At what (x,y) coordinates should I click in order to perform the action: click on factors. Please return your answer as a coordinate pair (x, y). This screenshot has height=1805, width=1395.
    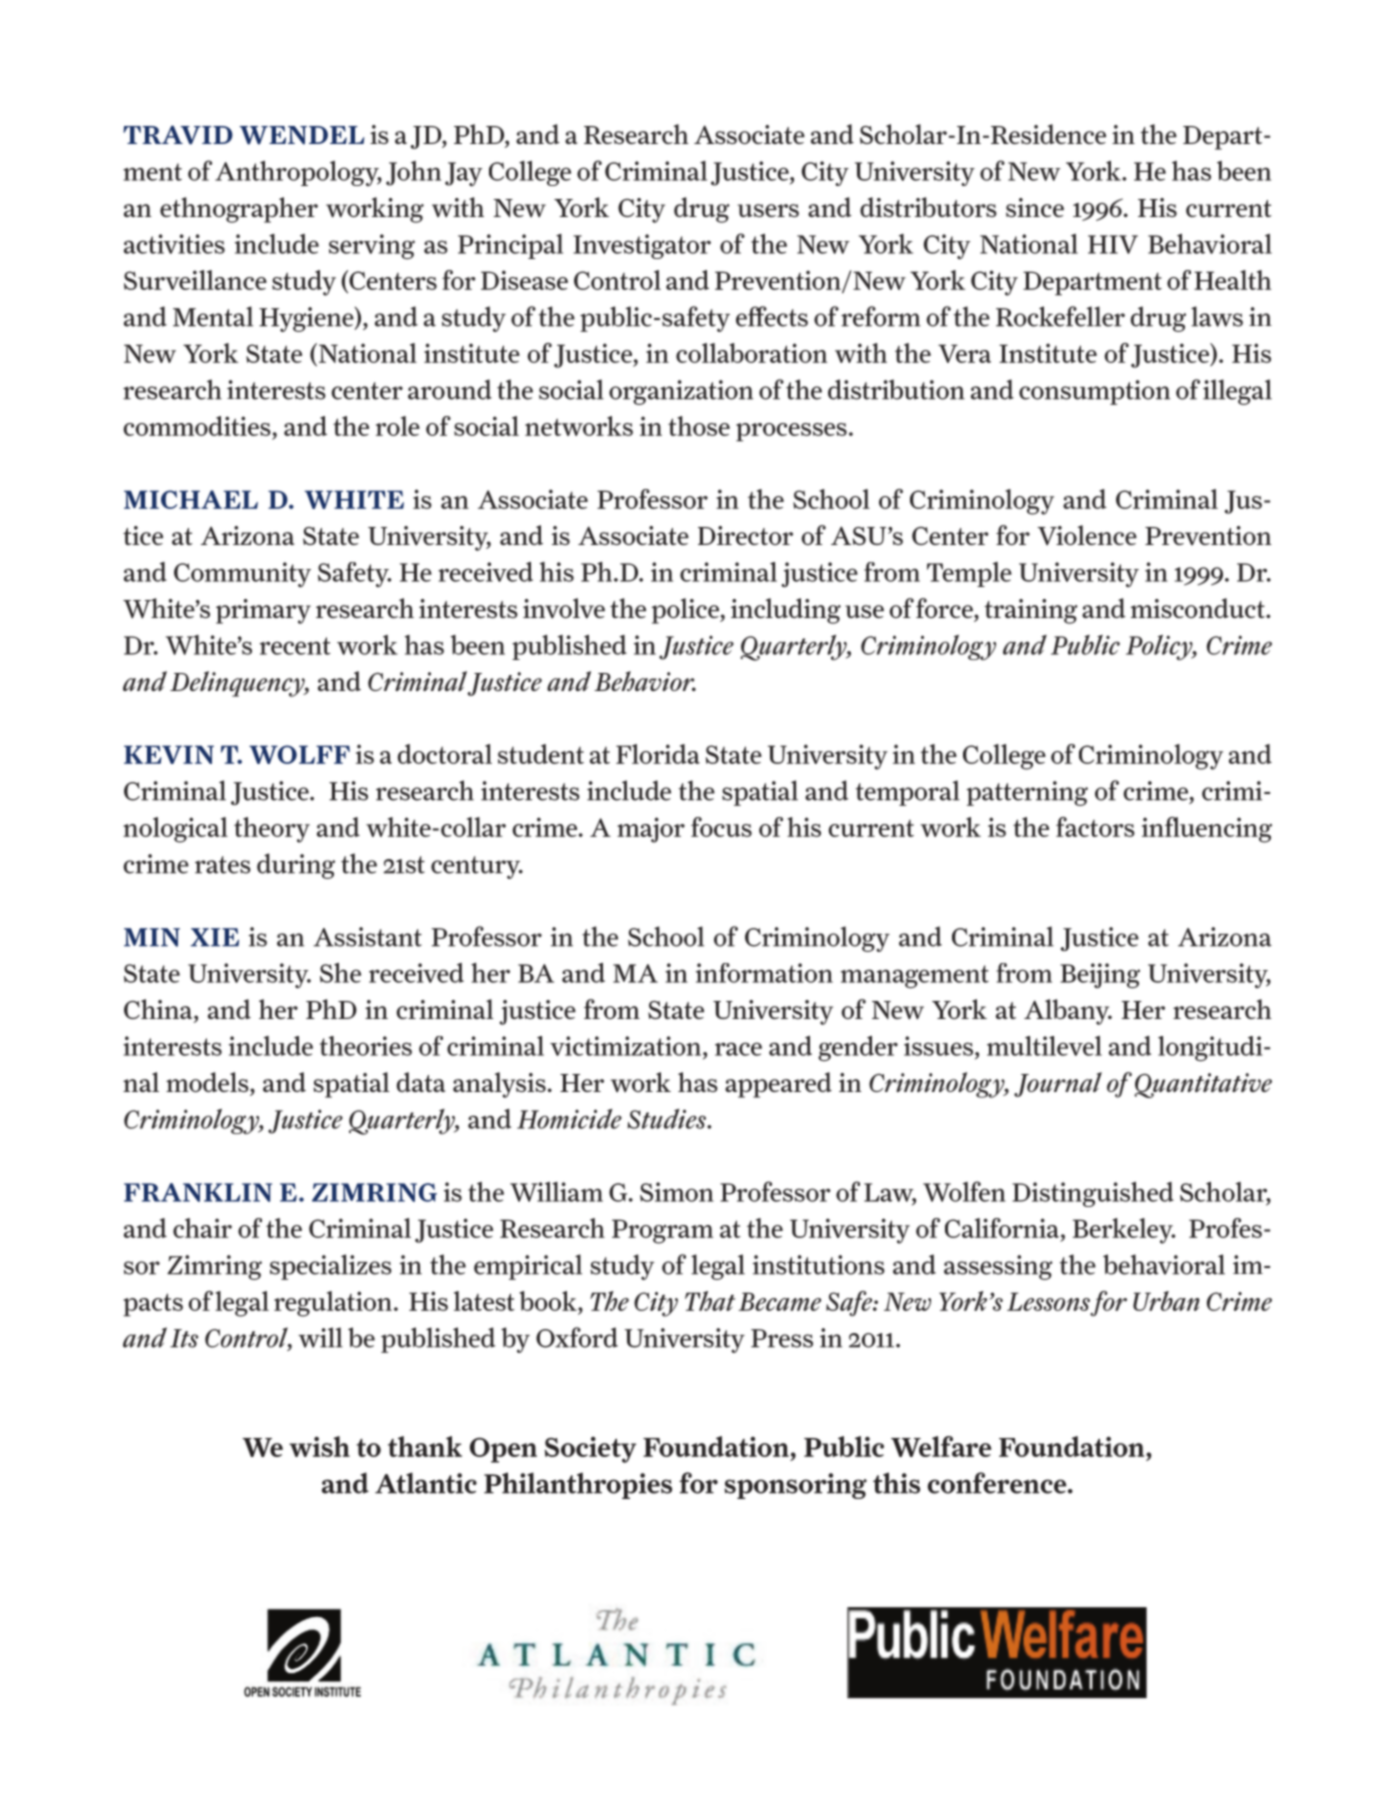
    Looking at the image, I should click on (1095, 827).
